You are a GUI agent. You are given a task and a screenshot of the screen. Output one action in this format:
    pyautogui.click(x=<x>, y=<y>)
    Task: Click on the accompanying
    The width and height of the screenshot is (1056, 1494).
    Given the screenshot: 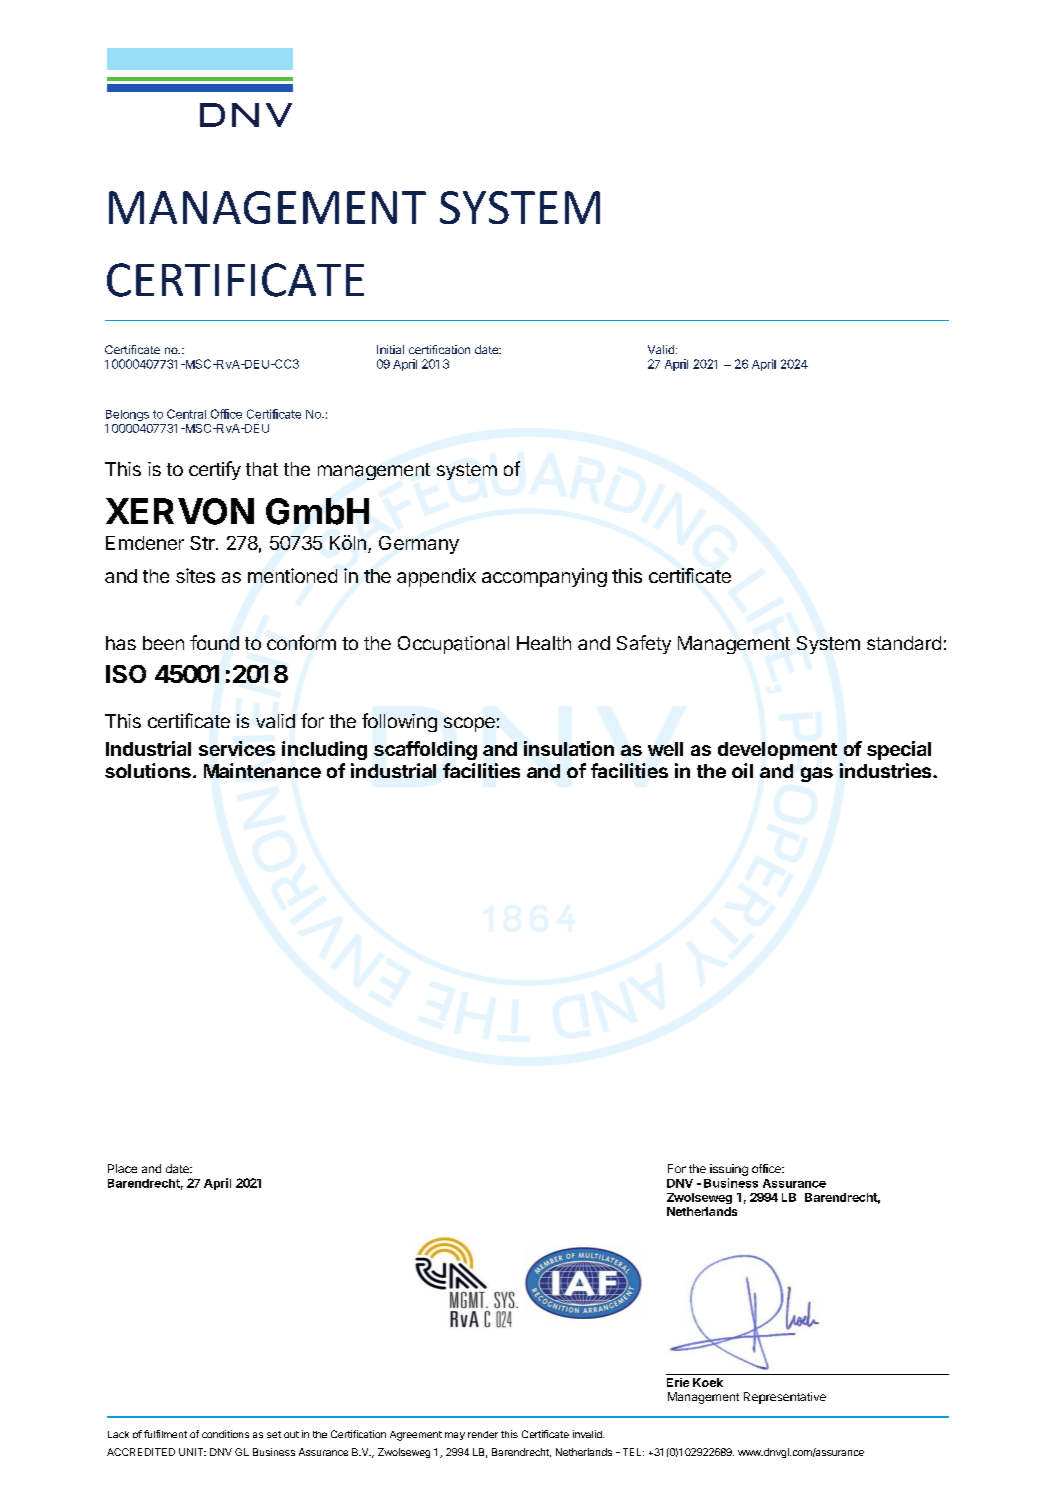 What is the action you would take?
    pyautogui.click(x=544, y=577)
